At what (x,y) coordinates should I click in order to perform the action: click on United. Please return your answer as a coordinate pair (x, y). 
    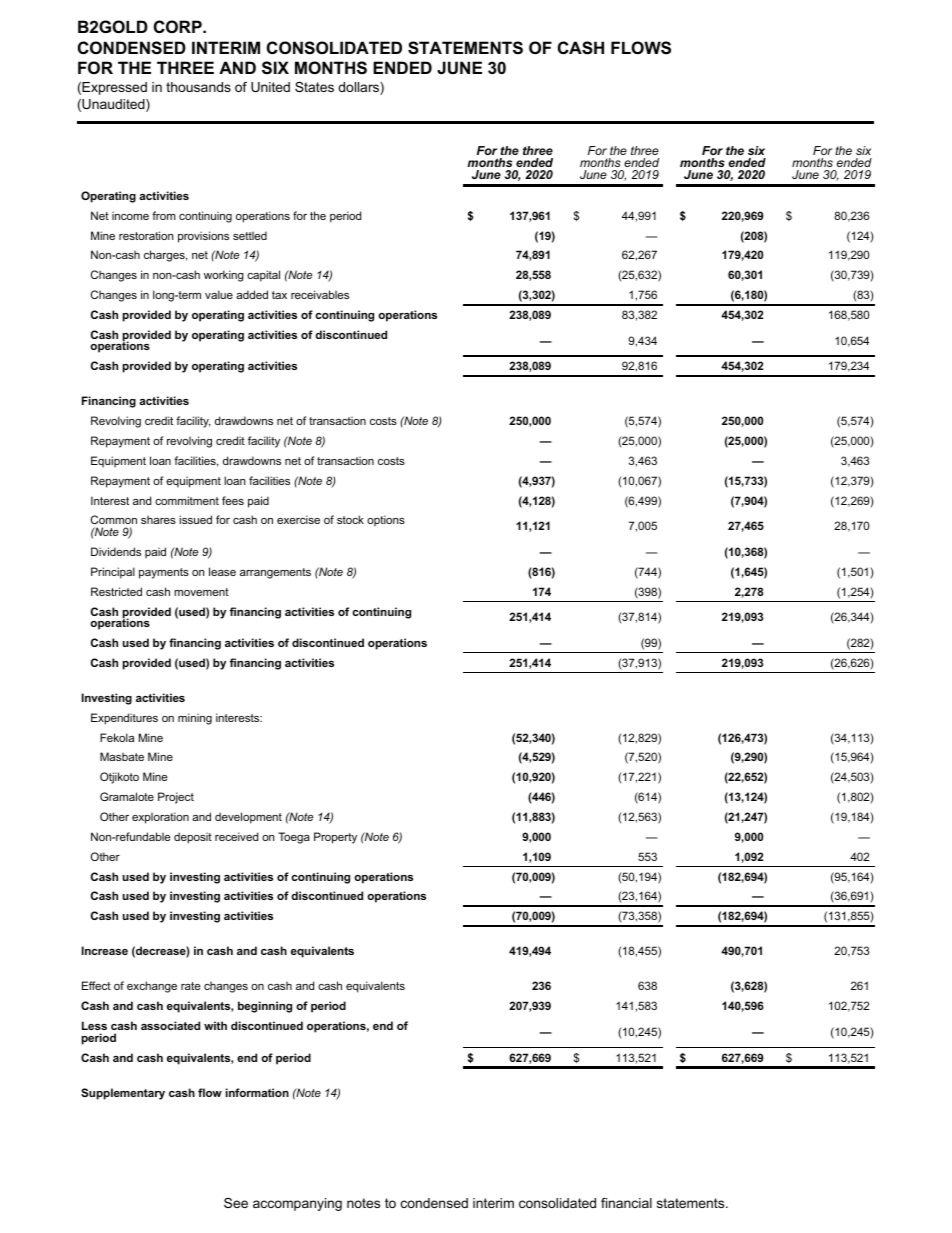
    Looking at the image, I should click on (270, 87).
